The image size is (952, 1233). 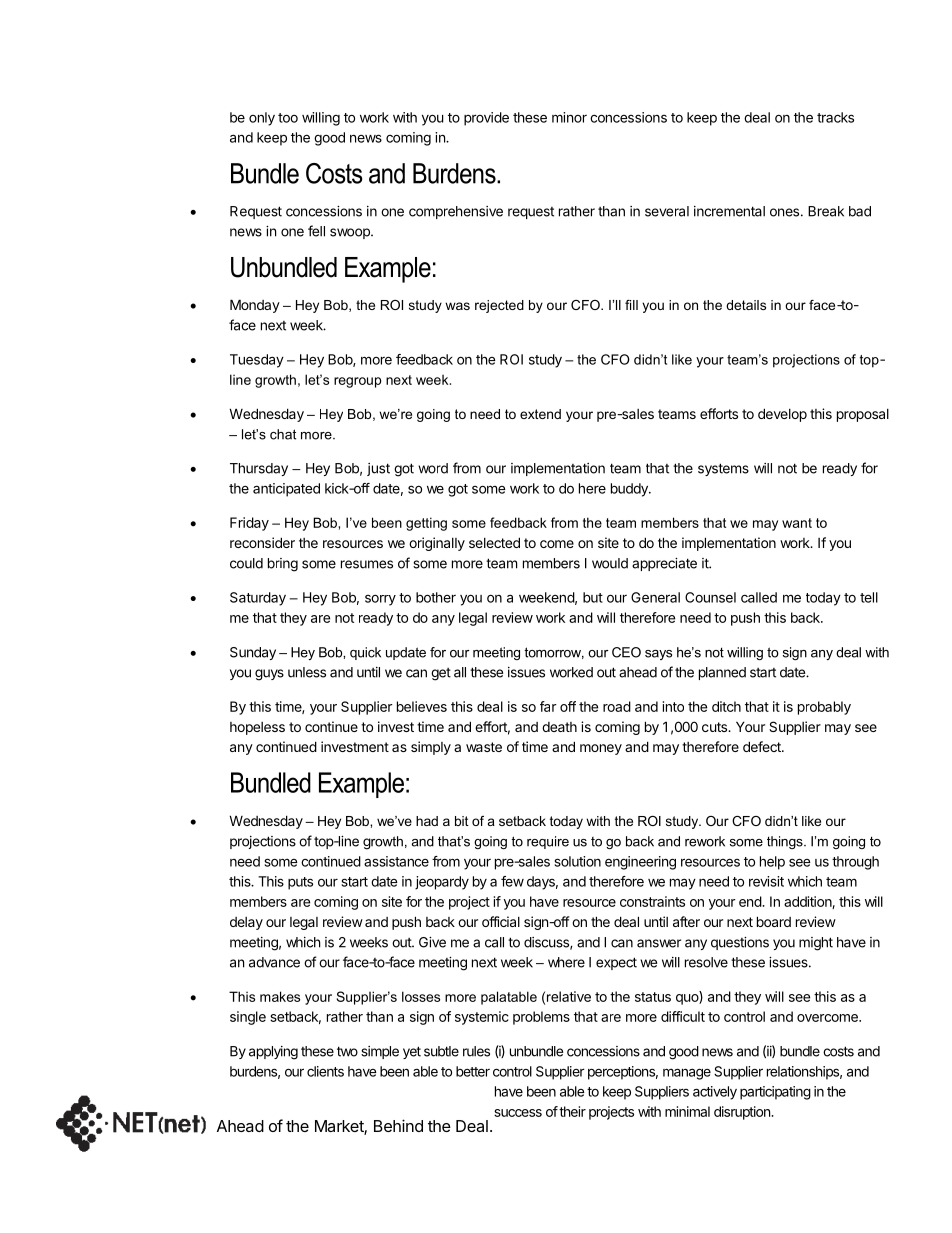 I want to click on puts, so click(x=300, y=883).
